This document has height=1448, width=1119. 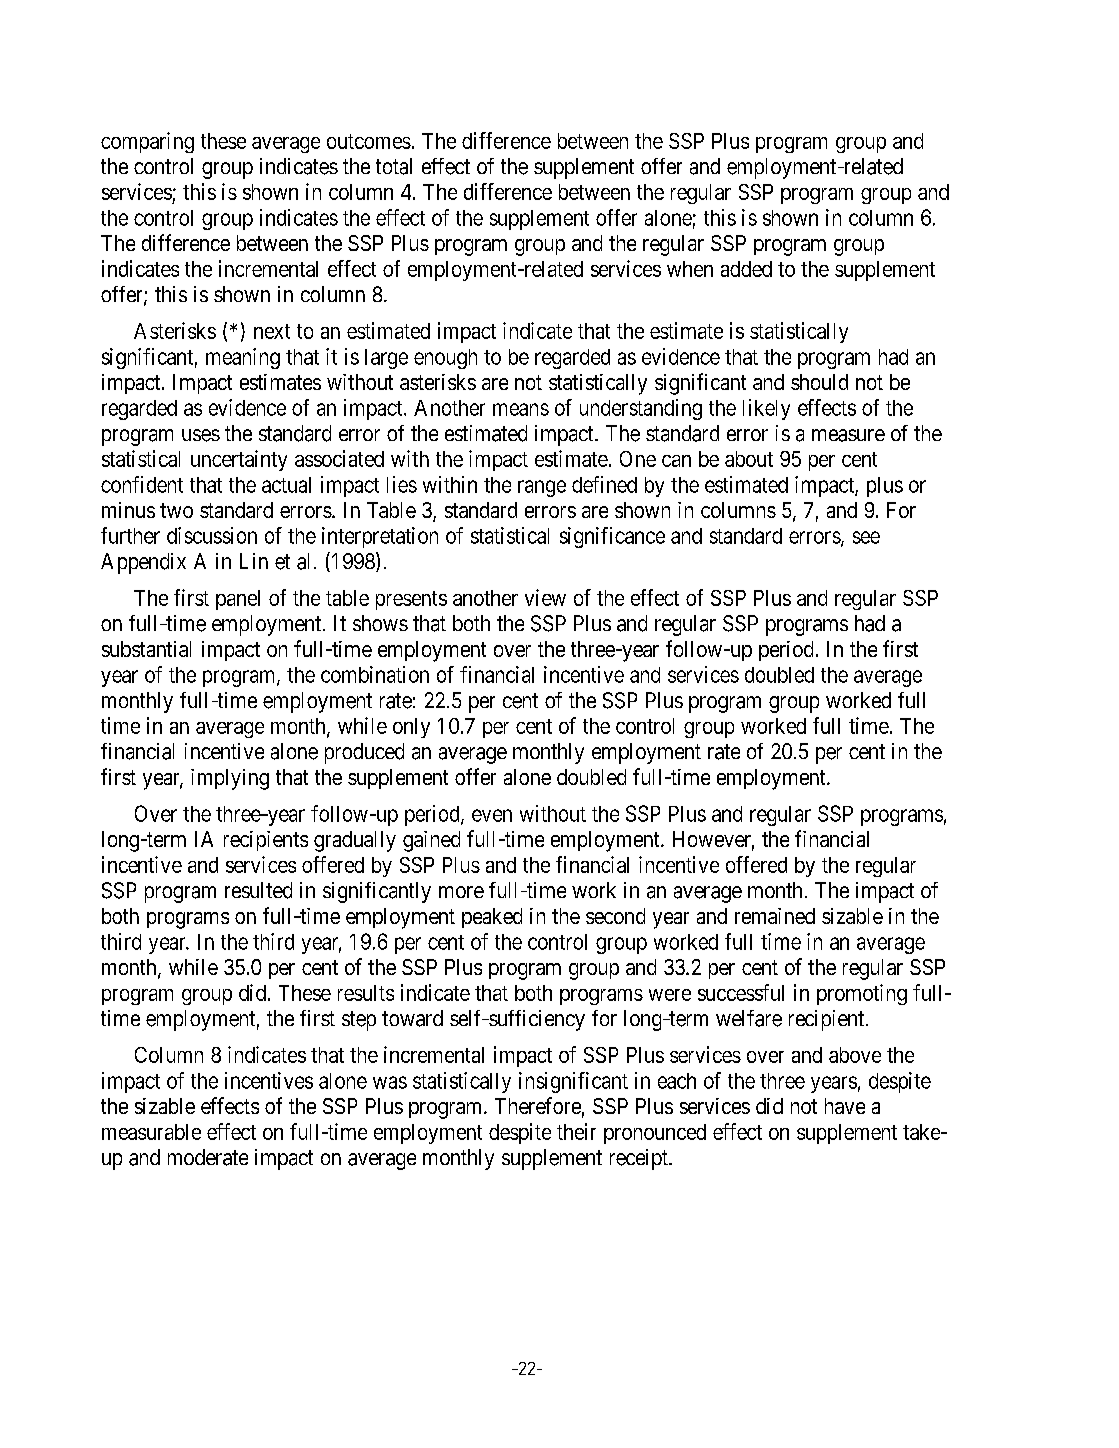 What do you see at coordinates (201, 435) in the document?
I see `uses` at bounding box center [201, 435].
